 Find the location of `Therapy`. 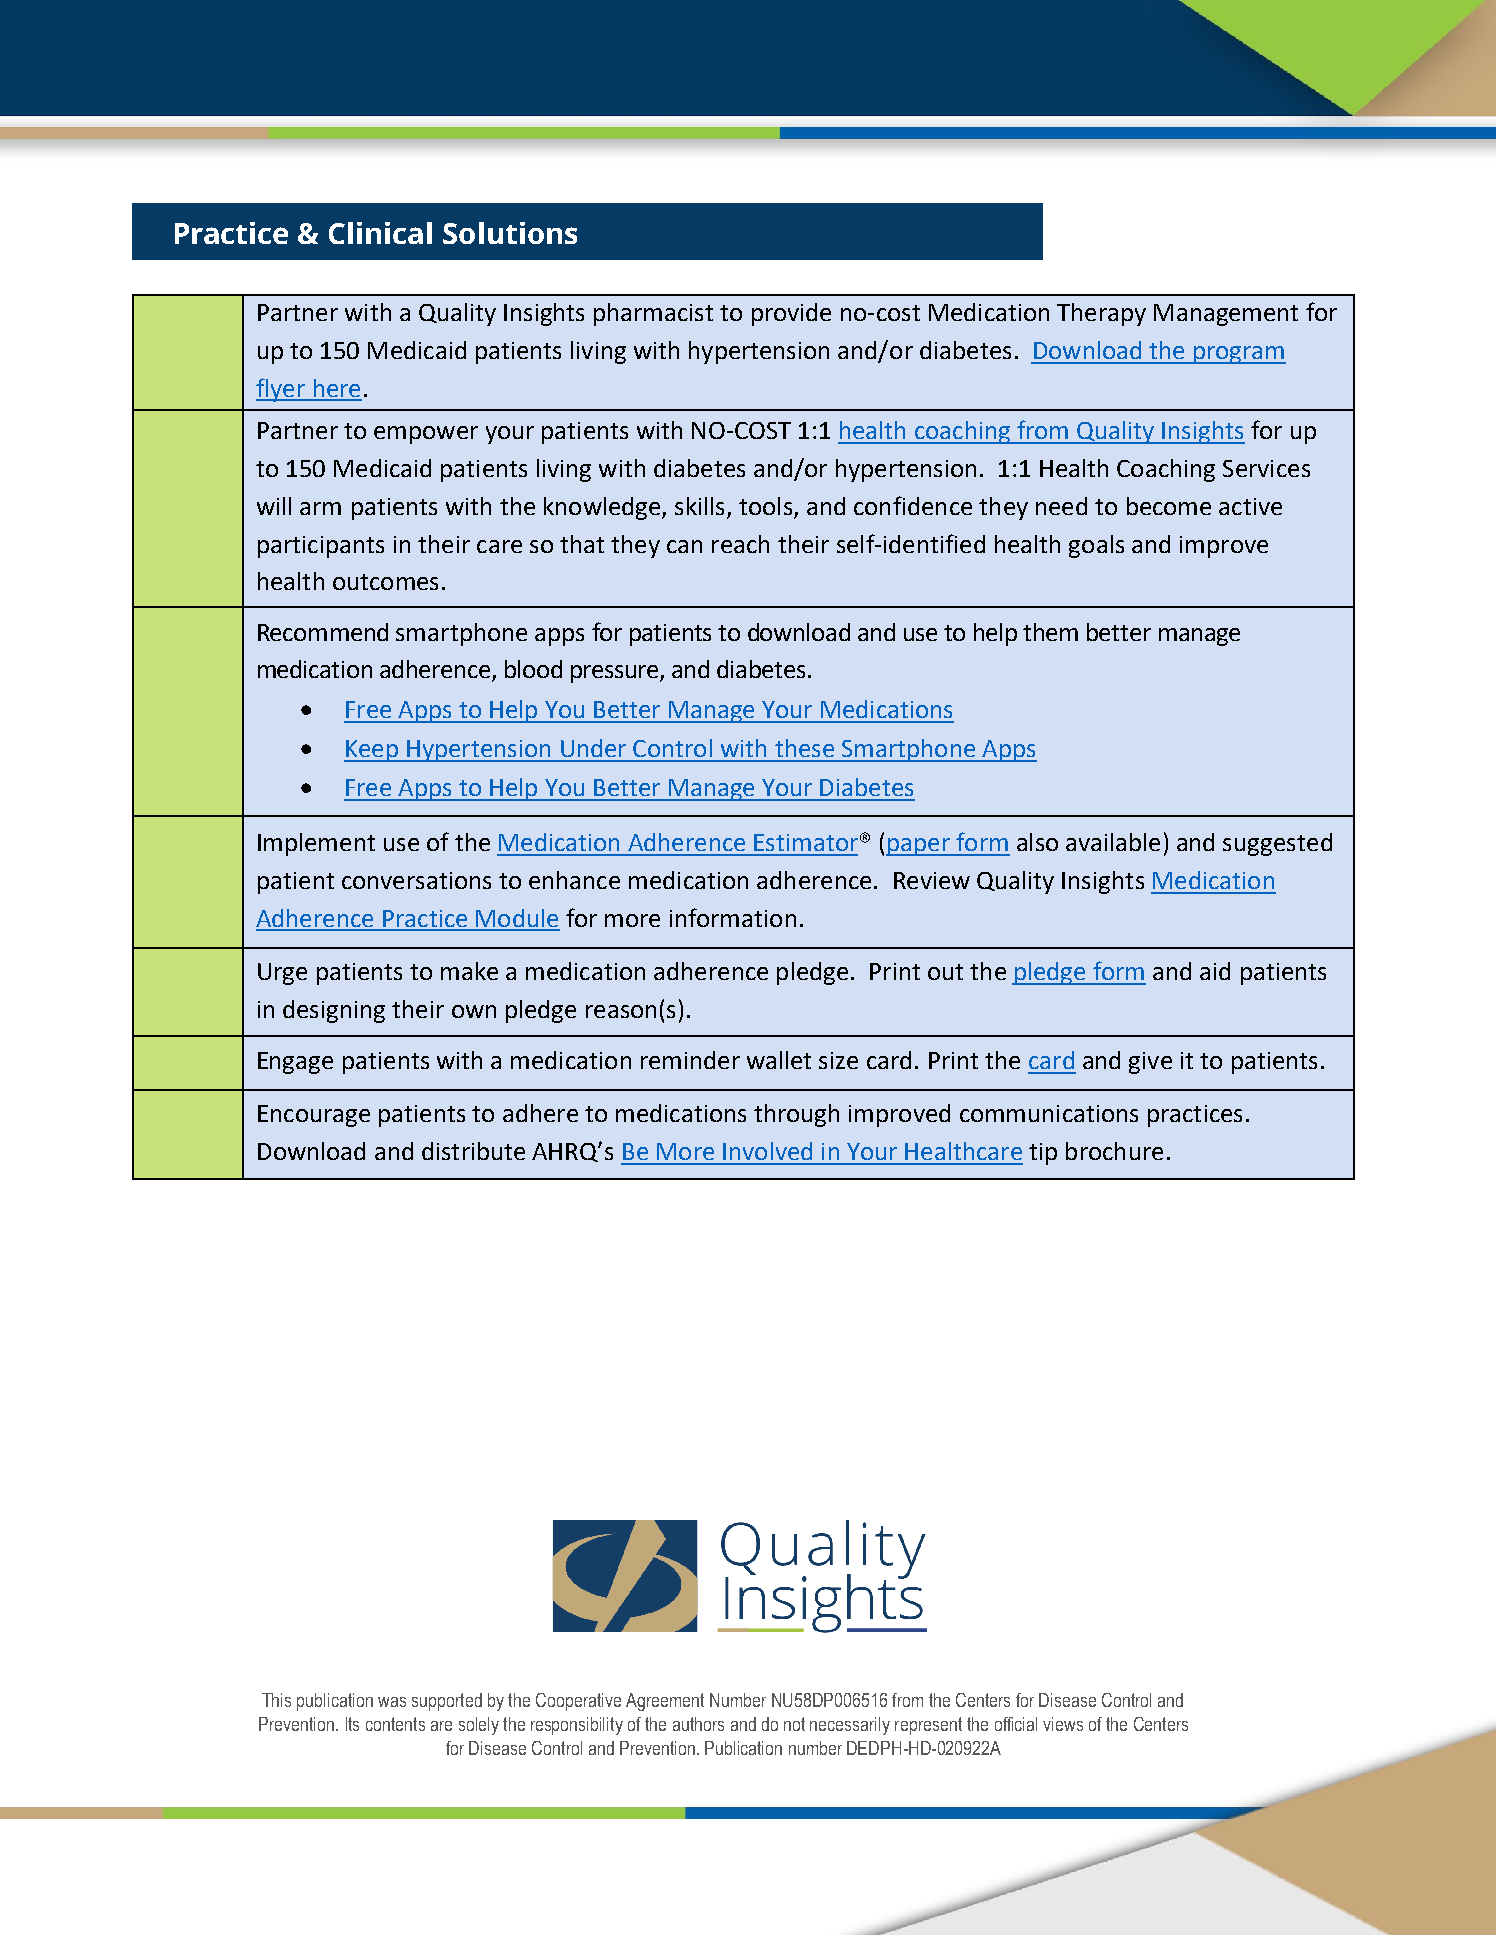

Therapy is located at coordinates (1101, 314).
